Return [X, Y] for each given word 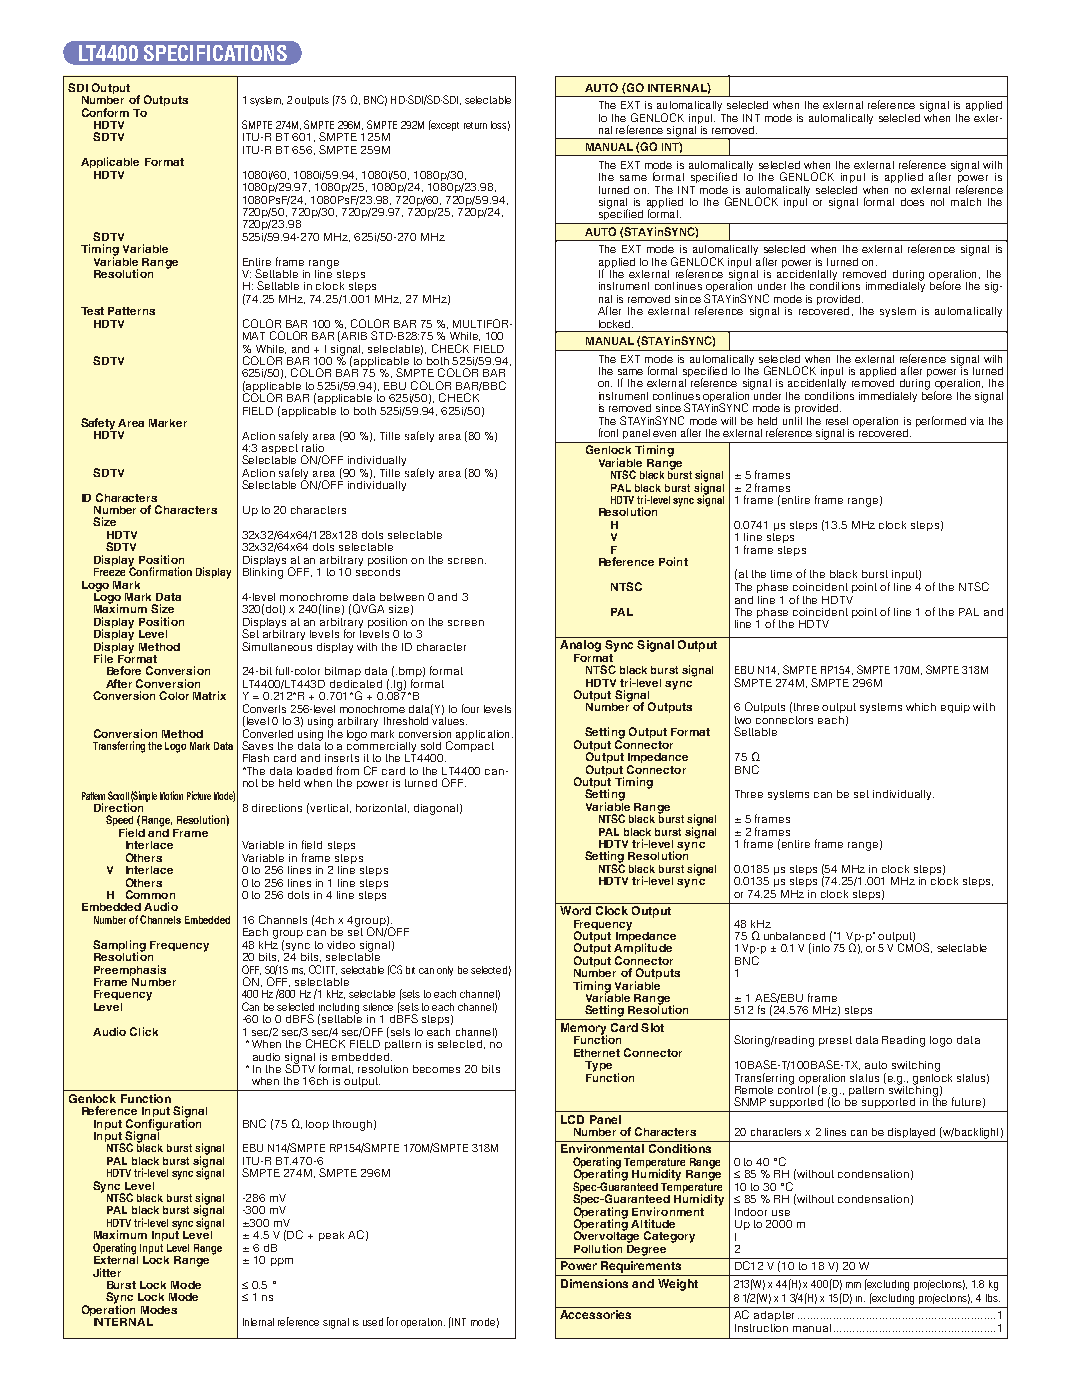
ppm [282, 1262]
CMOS [914, 947]
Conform [105, 112]
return [475, 125]
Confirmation [160, 570]
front [608, 432]
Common [150, 894]
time [781, 574]
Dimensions [594, 1283]
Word [575, 910]
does [912, 202]
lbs [993, 1298]
